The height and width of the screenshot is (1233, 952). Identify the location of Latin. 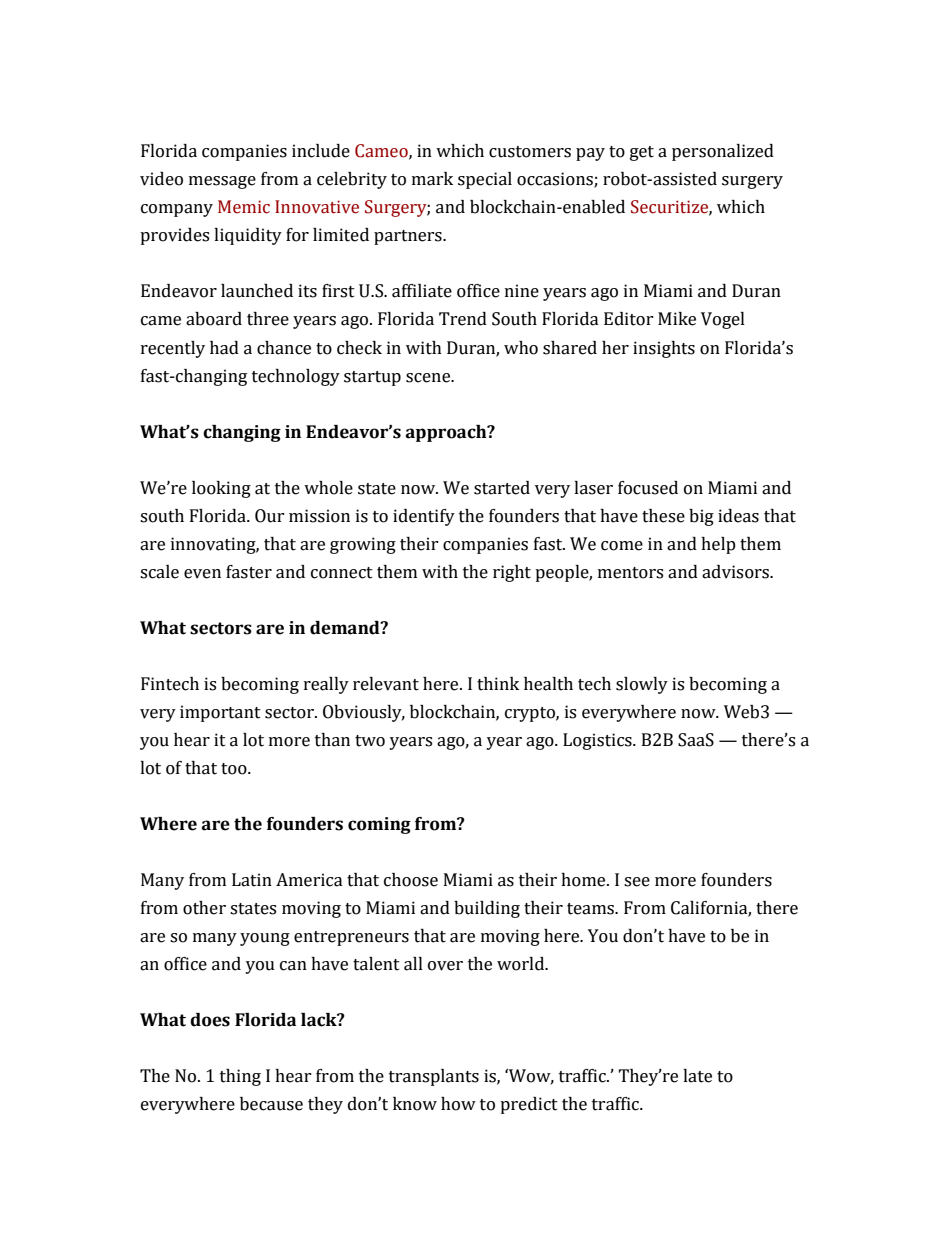
(252, 880).
